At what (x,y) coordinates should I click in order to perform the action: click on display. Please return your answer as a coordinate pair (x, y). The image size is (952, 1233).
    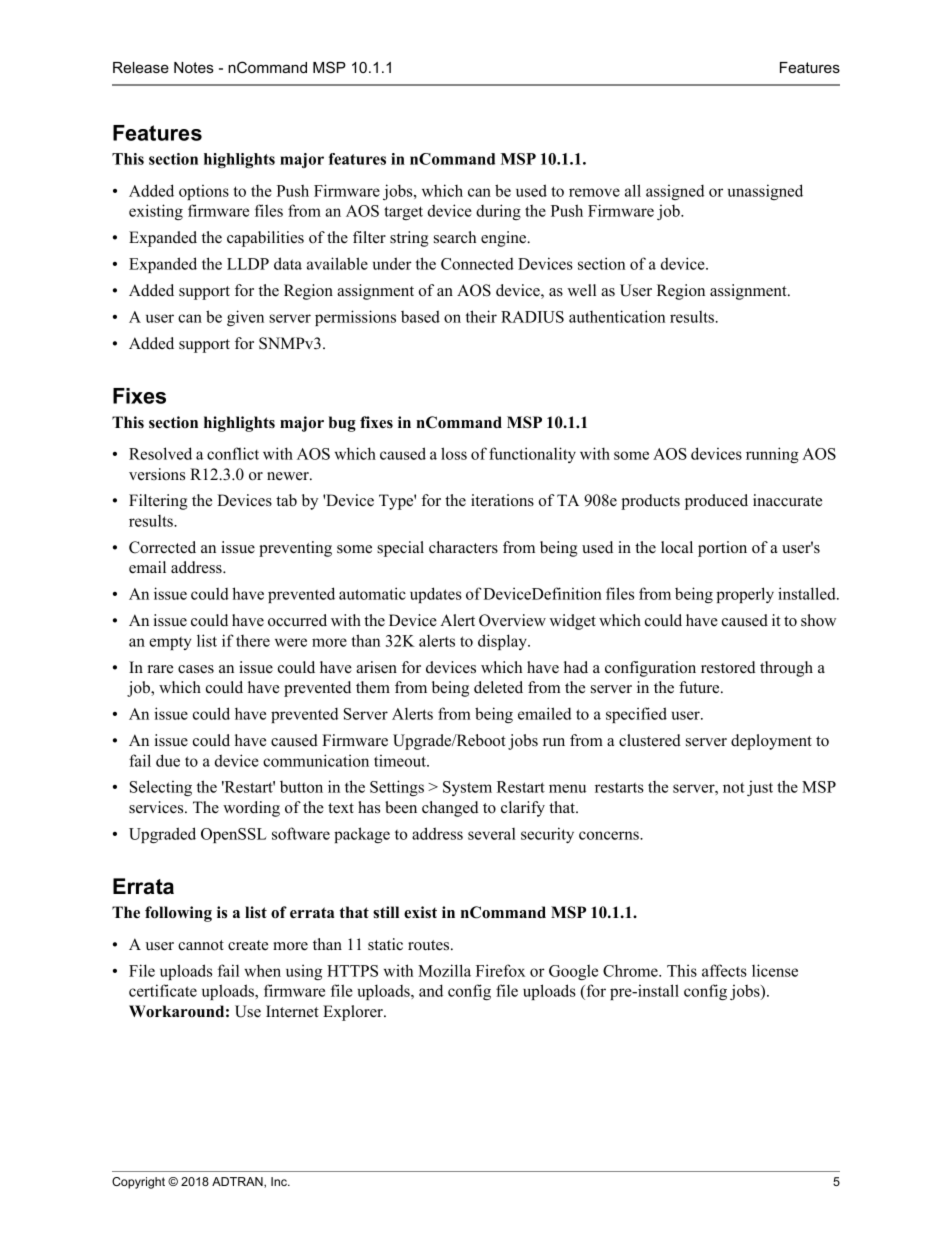
    Looking at the image, I should click on (503, 642).
